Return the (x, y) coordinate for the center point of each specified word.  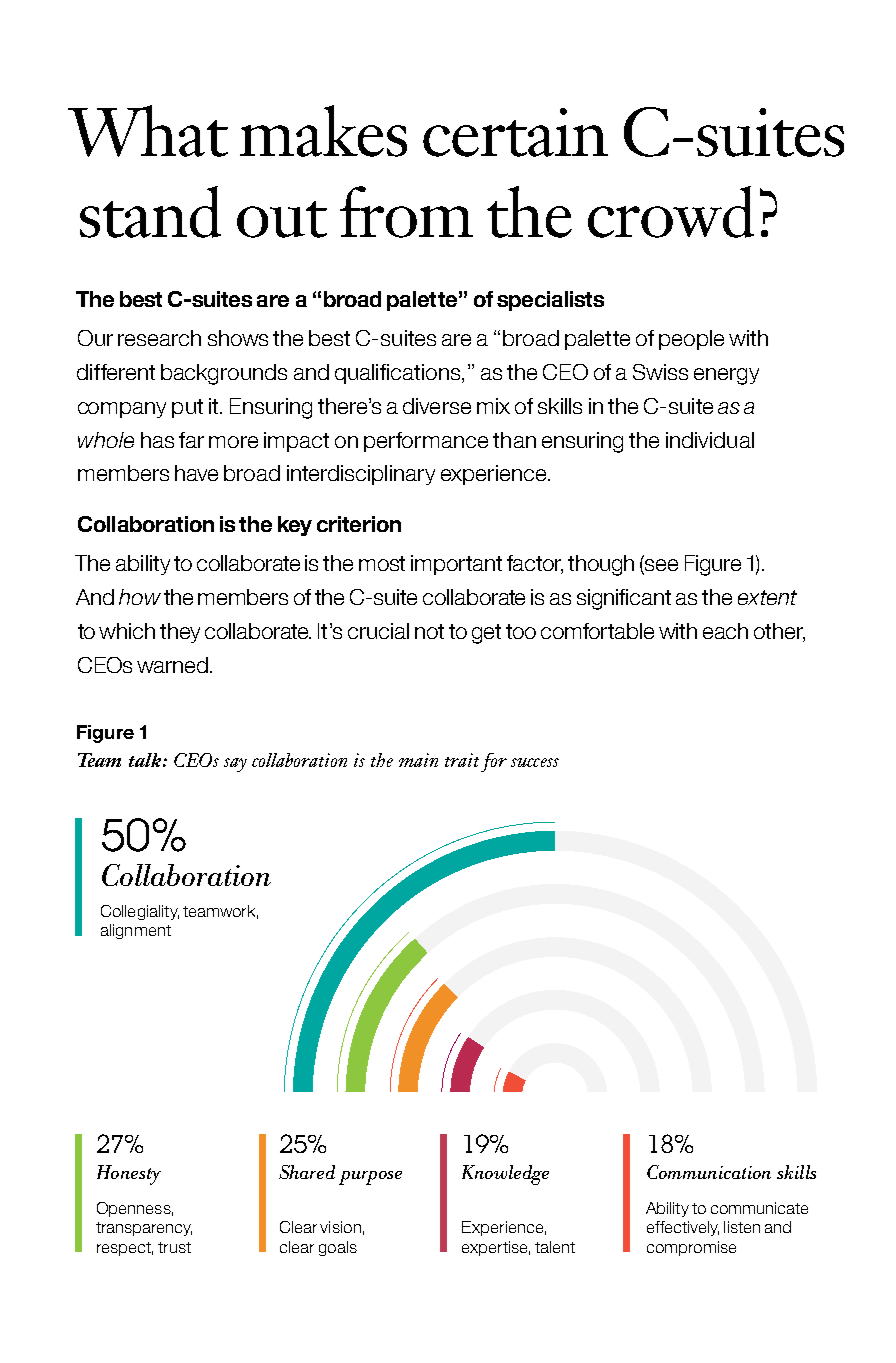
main (418, 760)
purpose (370, 1178)
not (429, 631)
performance (426, 442)
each (725, 631)
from (406, 212)
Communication (709, 1172)
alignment (136, 931)
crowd (671, 212)
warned (174, 665)
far (191, 440)
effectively (683, 1228)
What (148, 131)
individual (710, 440)
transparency (144, 1229)
